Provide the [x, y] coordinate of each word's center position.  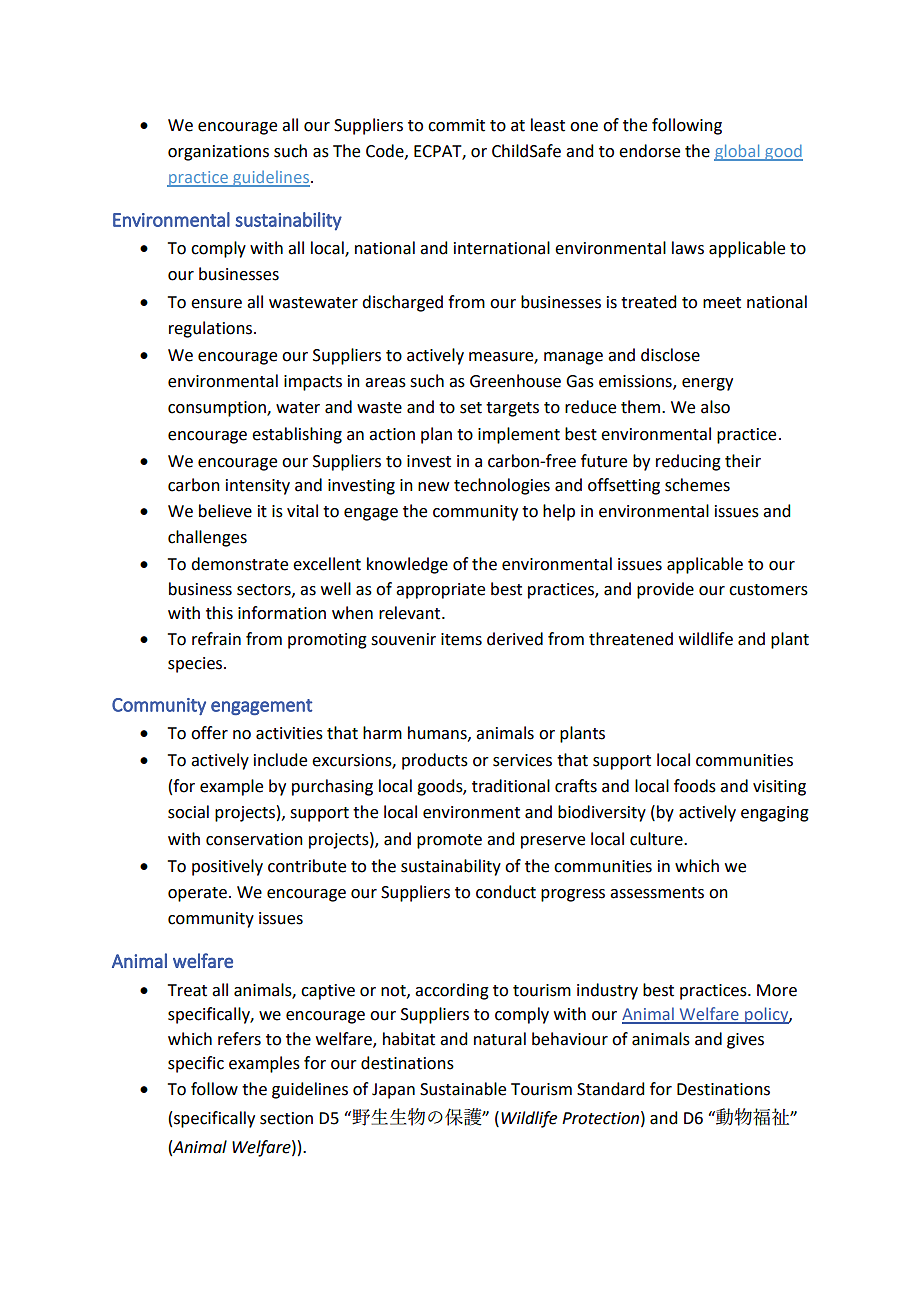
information [282, 613]
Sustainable [463, 1089]
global [738, 152]
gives [745, 1041]
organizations [218, 153]
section [286, 1118]
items [461, 639]
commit [456, 125]
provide [665, 590]
